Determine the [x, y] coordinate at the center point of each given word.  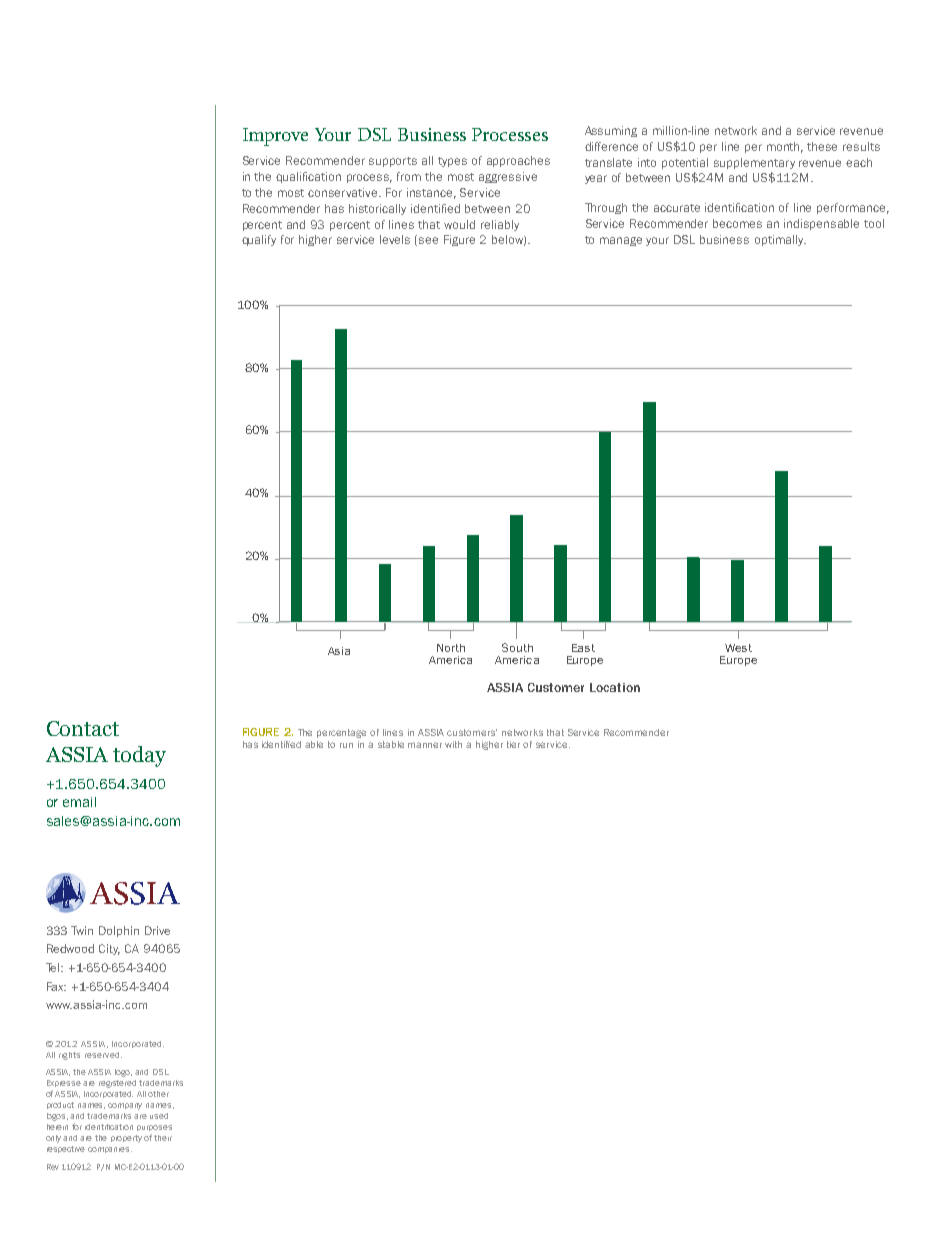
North [451, 648]
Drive [157, 930]
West [738, 648]
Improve [275, 137]
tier [513, 744]
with [453, 744]
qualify [259, 240]
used [159, 1116]
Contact [83, 728]
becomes [737, 223]
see [428, 240]
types [452, 162]
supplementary [754, 163]
